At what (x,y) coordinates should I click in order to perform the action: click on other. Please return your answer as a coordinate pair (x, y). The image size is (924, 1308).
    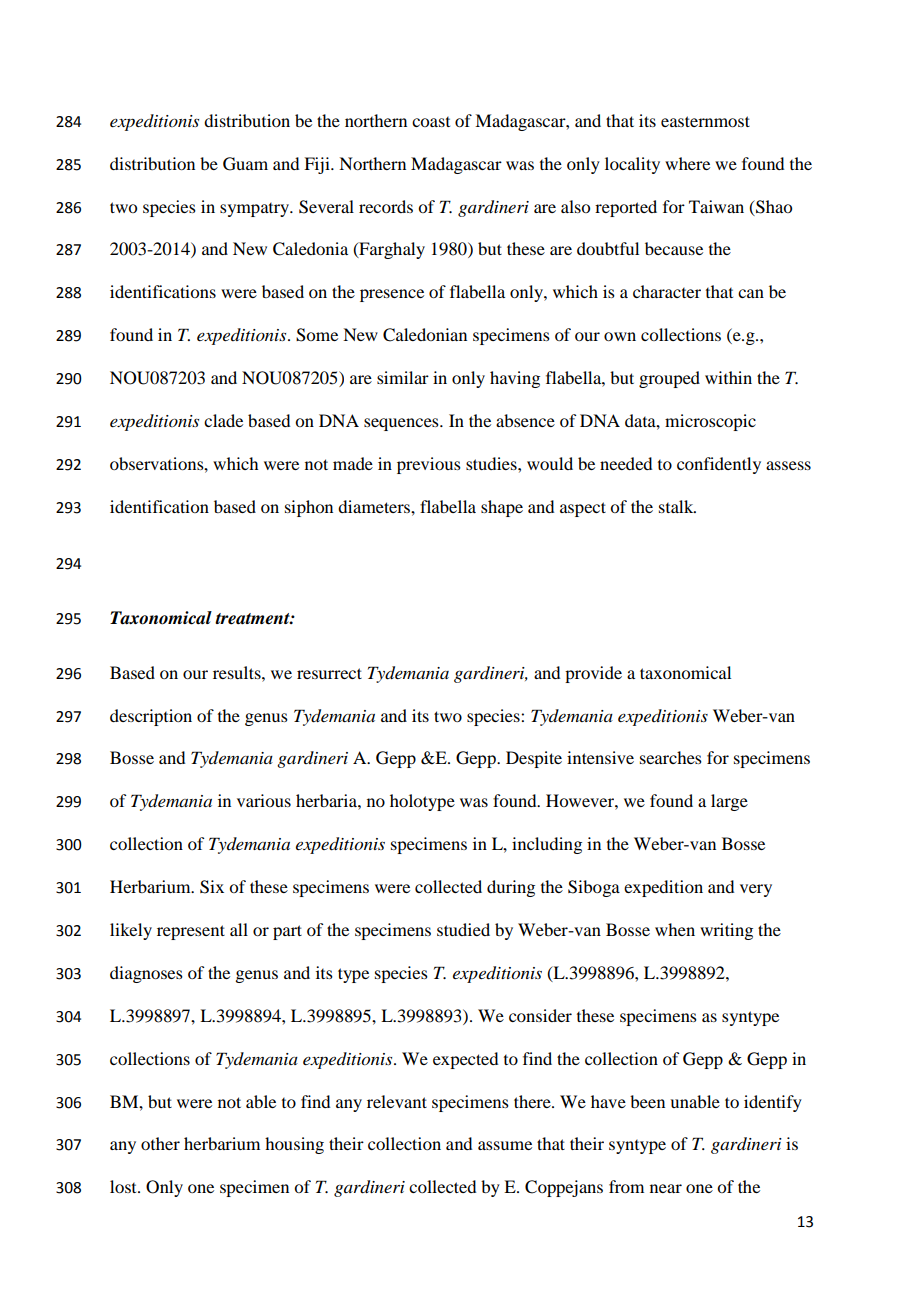
    Looking at the image, I should click on (160, 1143).
